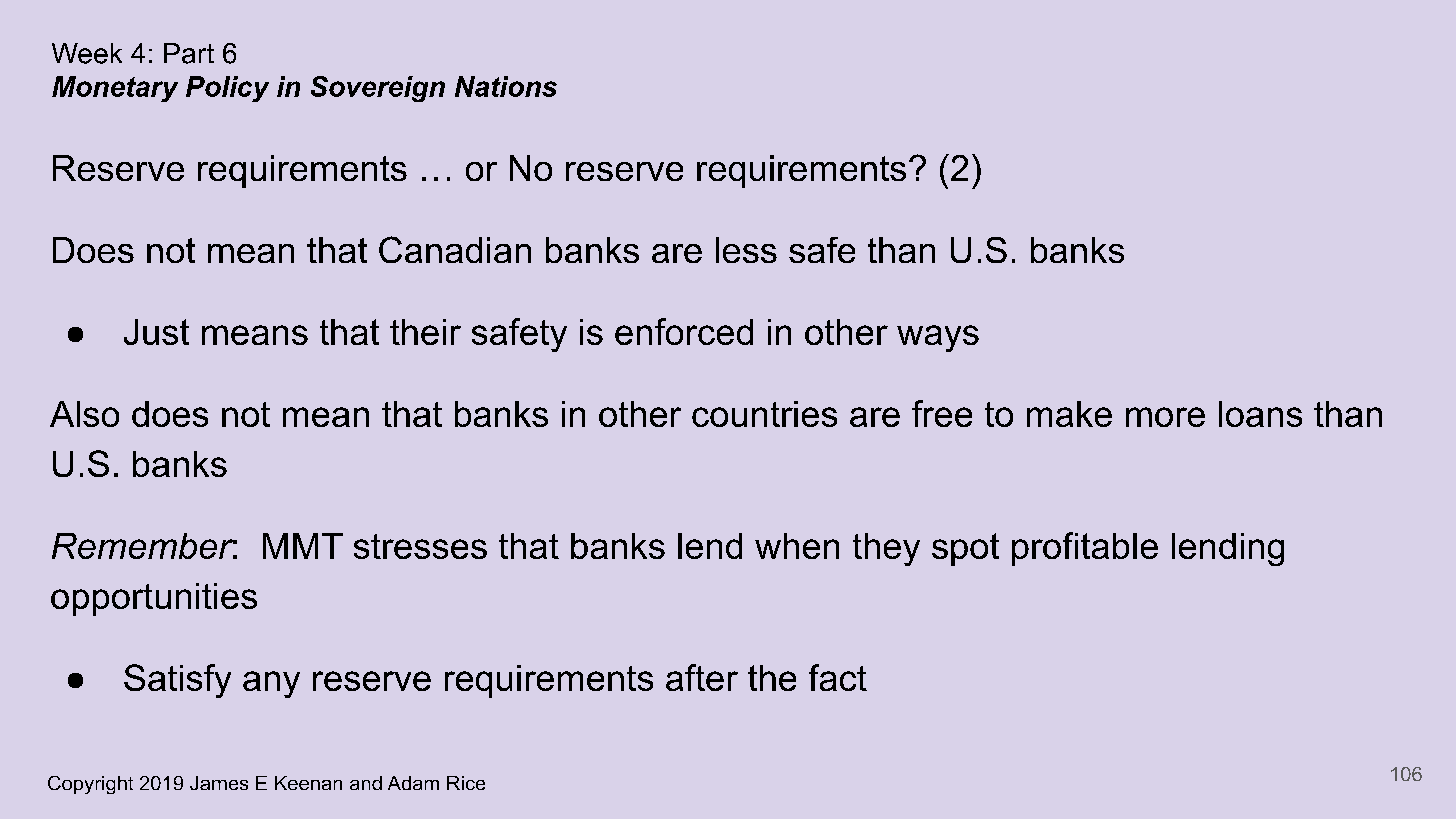  Describe the element at coordinates (466, 783) in the screenshot. I see `Rice` at that location.
